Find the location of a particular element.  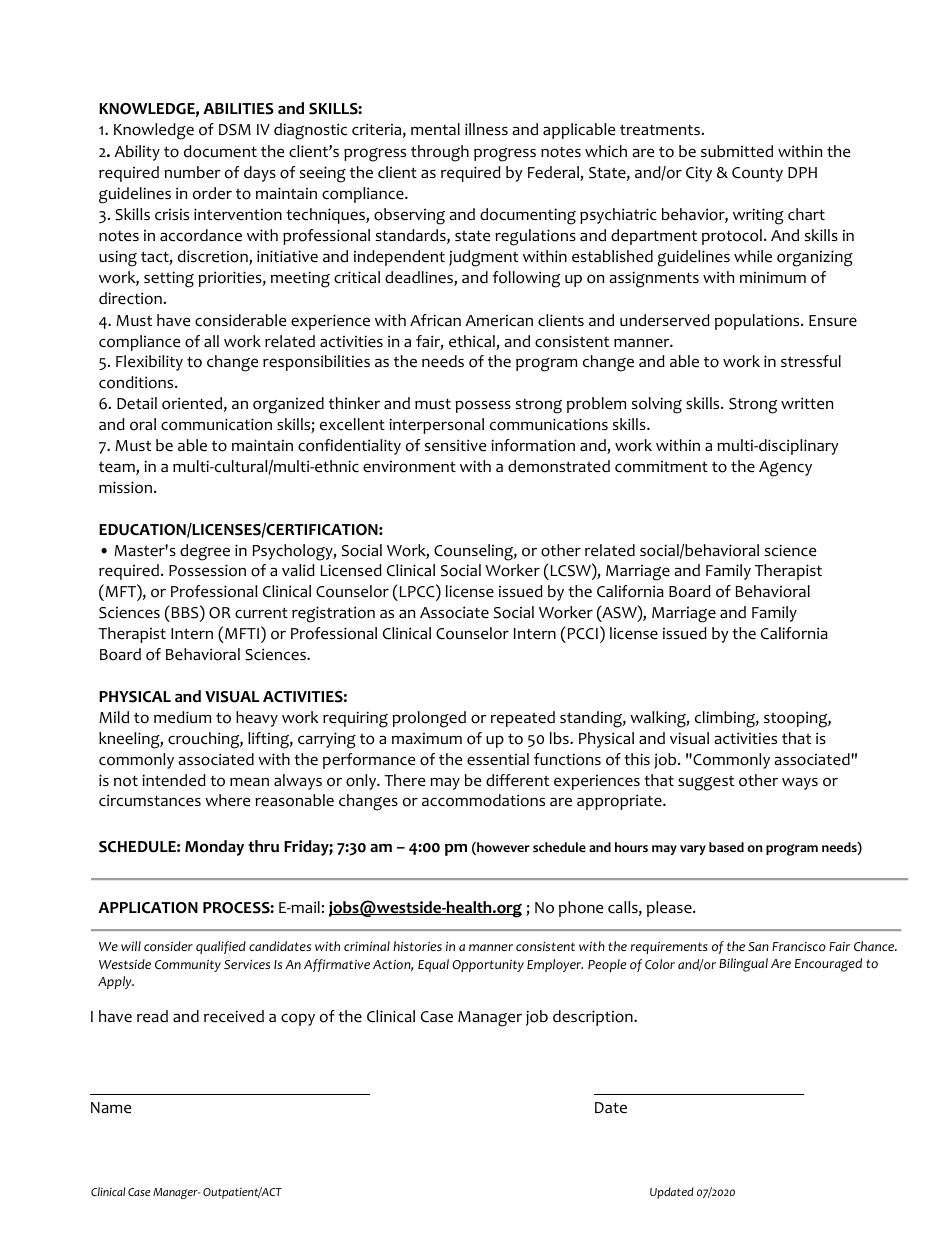

submitted is located at coordinates (737, 151).
